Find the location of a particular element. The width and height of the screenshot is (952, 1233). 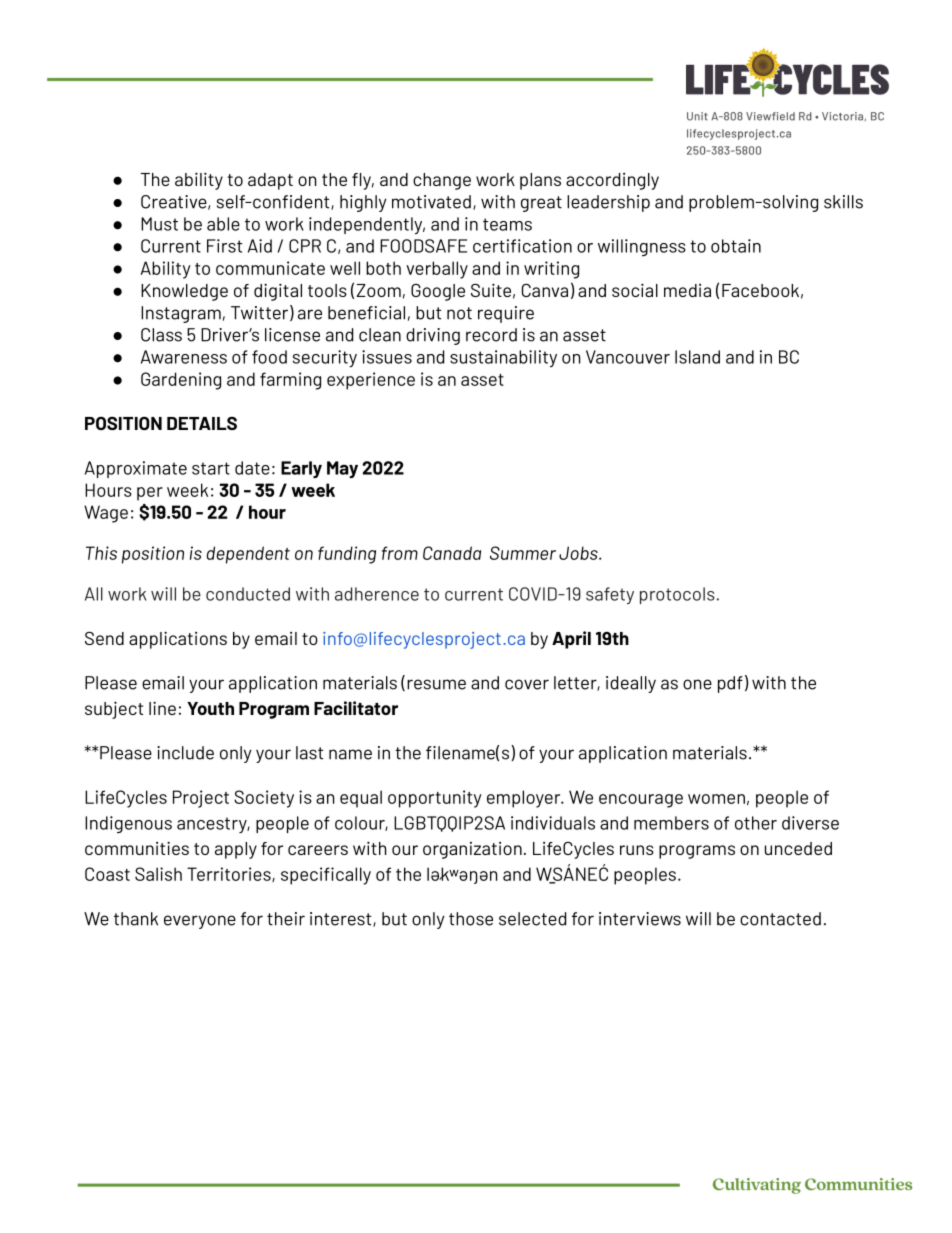

pdf is located at coordinates (730, 684).
